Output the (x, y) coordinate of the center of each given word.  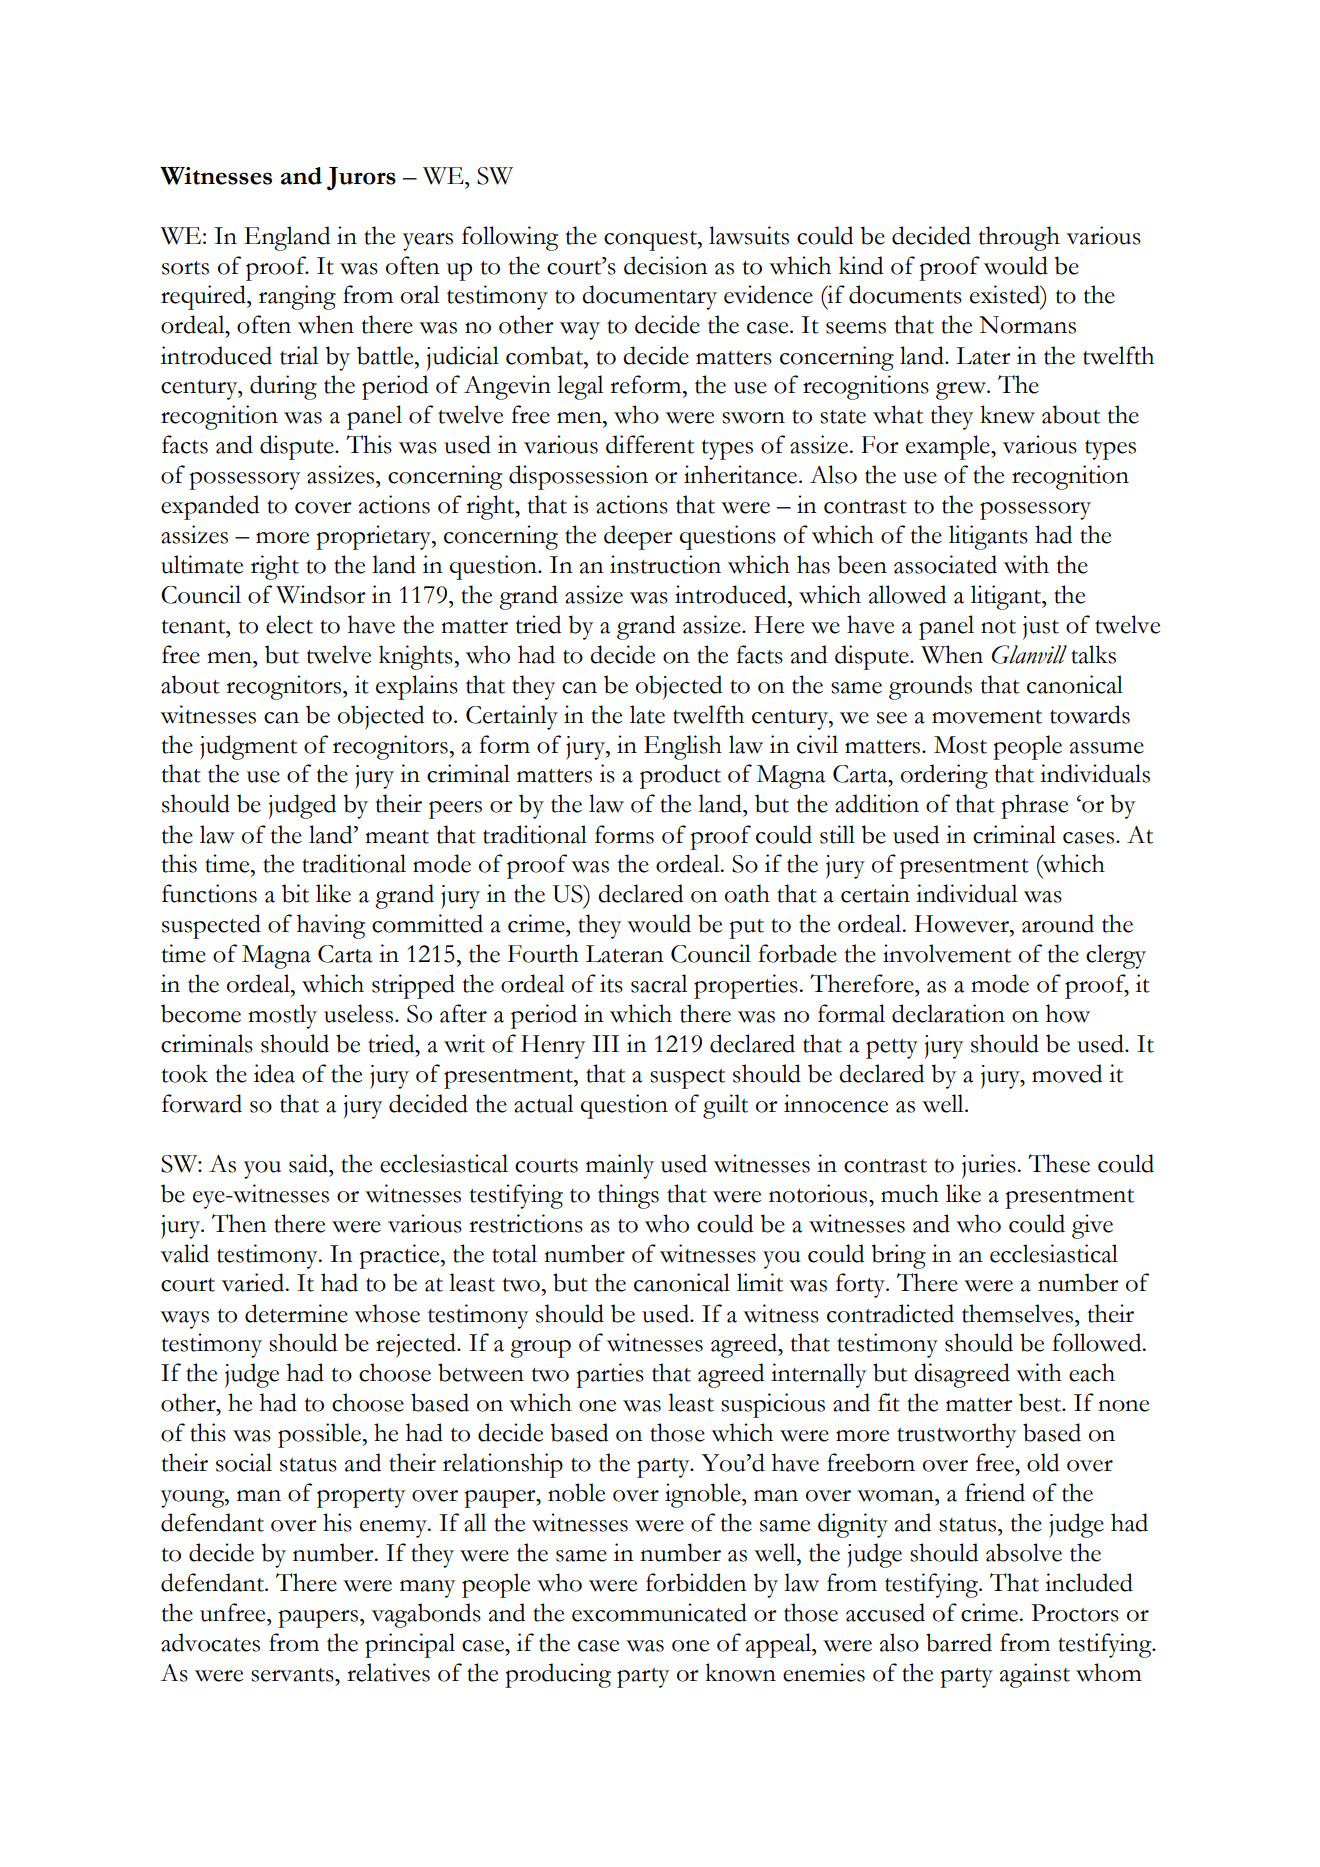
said (309, 1163)
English (683, 747)
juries (989, 1166)
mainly (620, 1166)
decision (666, 265)
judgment (248, 747)
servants (293, 1675)
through (1019, 238)
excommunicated (659, 1612)
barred (959, 1642)
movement (987, 717)
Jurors (361, 179)
